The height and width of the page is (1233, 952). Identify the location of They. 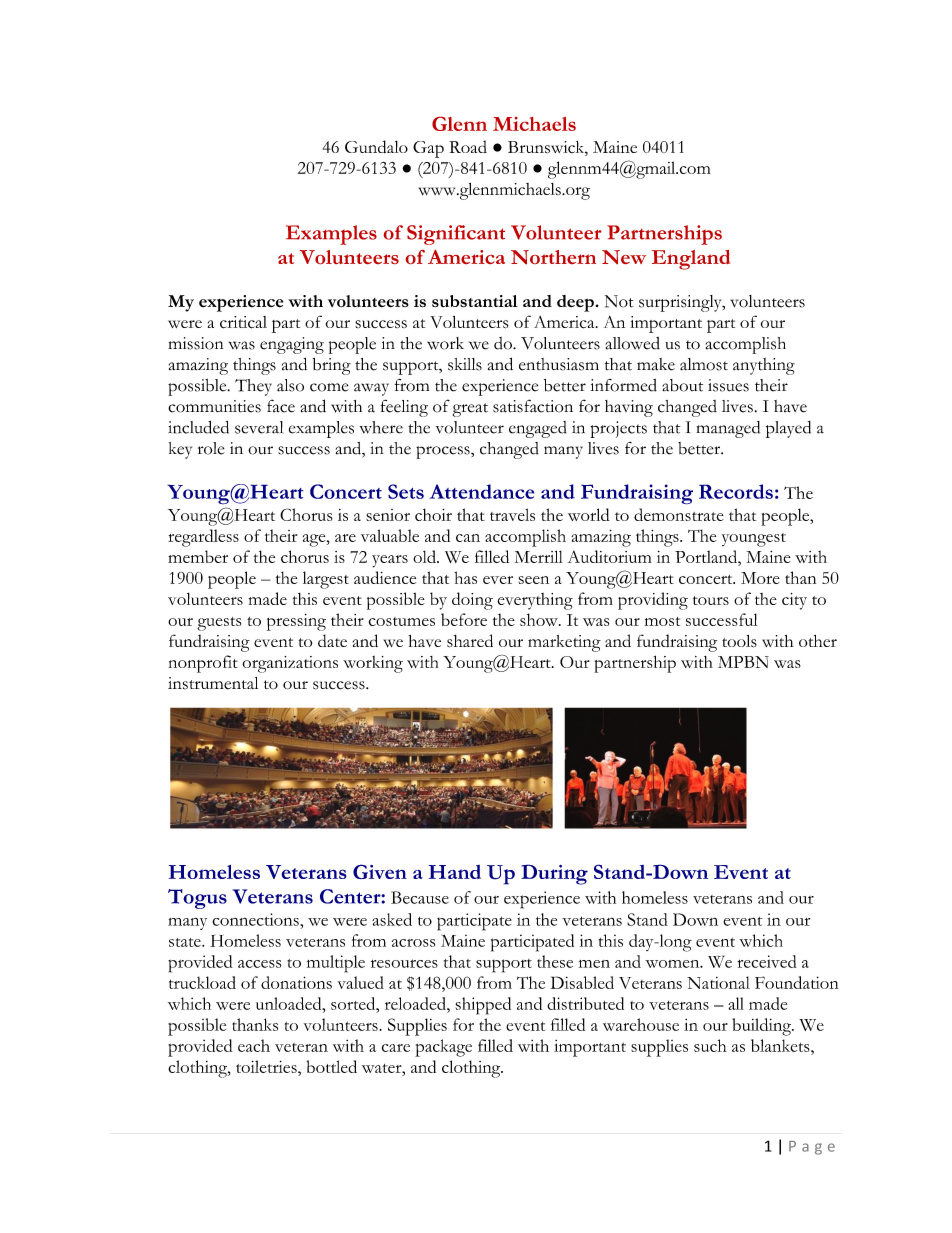
(253, 387).
